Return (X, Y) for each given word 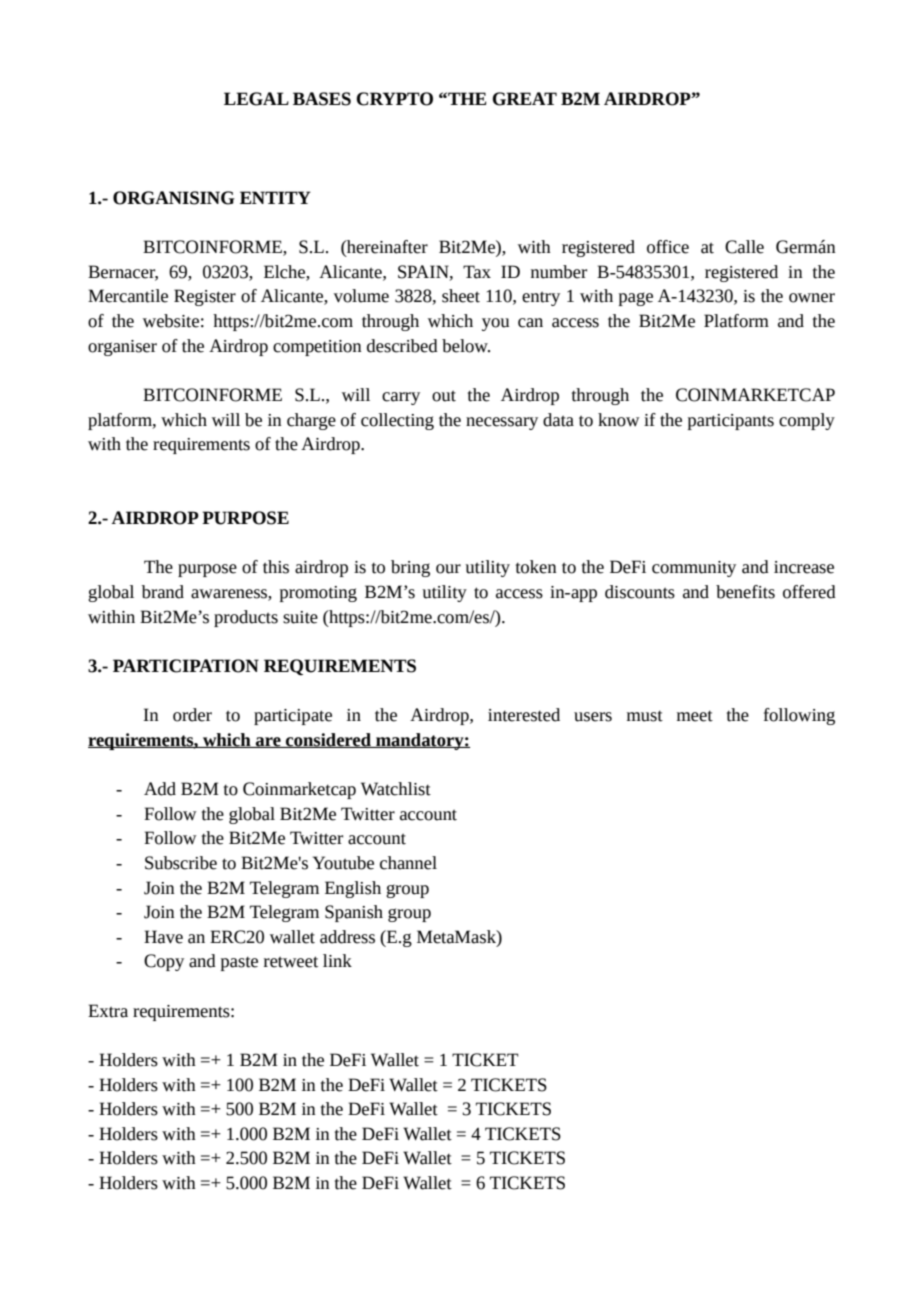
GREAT (524, 99)
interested (524, 715)
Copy (164, 962)
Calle (744, 247)
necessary (502, 423)
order (192, 715)
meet (695, 716)
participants (731, 422)
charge (311, 421)
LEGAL (256, 99)
